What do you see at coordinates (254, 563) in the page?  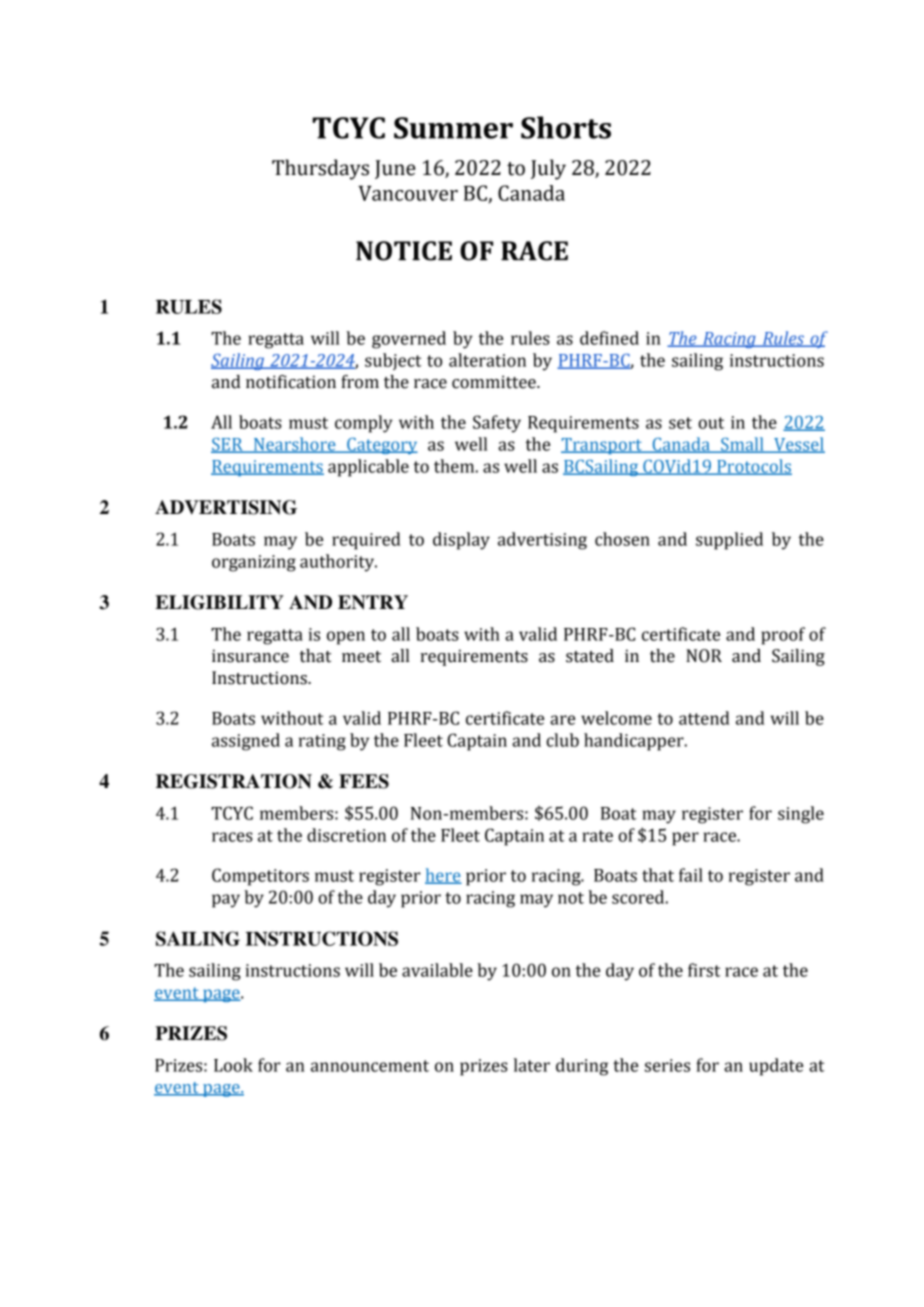 I see `organizing` at bounding box center [254, 563].
